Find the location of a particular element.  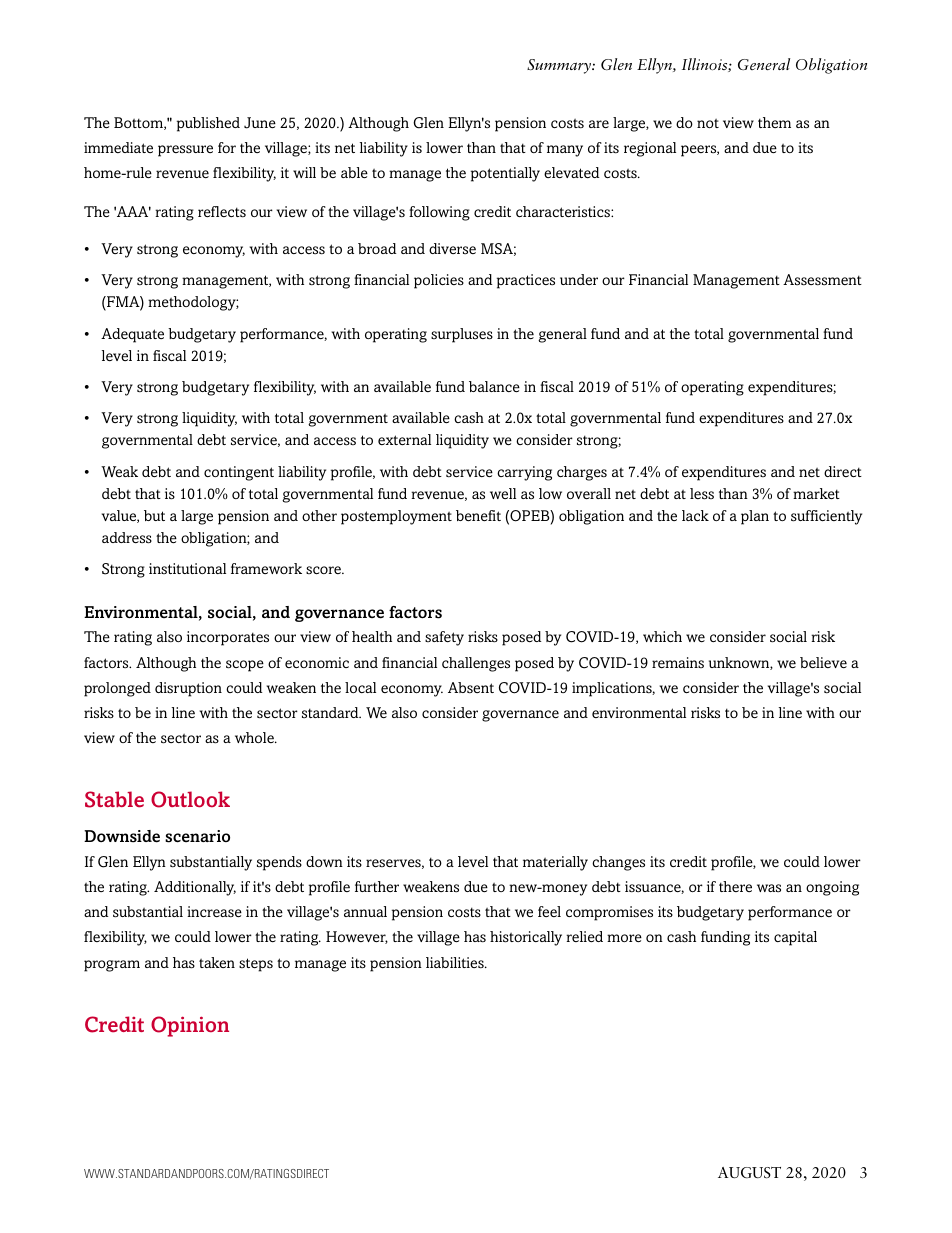

materially is located at coordinates (555, 863).
